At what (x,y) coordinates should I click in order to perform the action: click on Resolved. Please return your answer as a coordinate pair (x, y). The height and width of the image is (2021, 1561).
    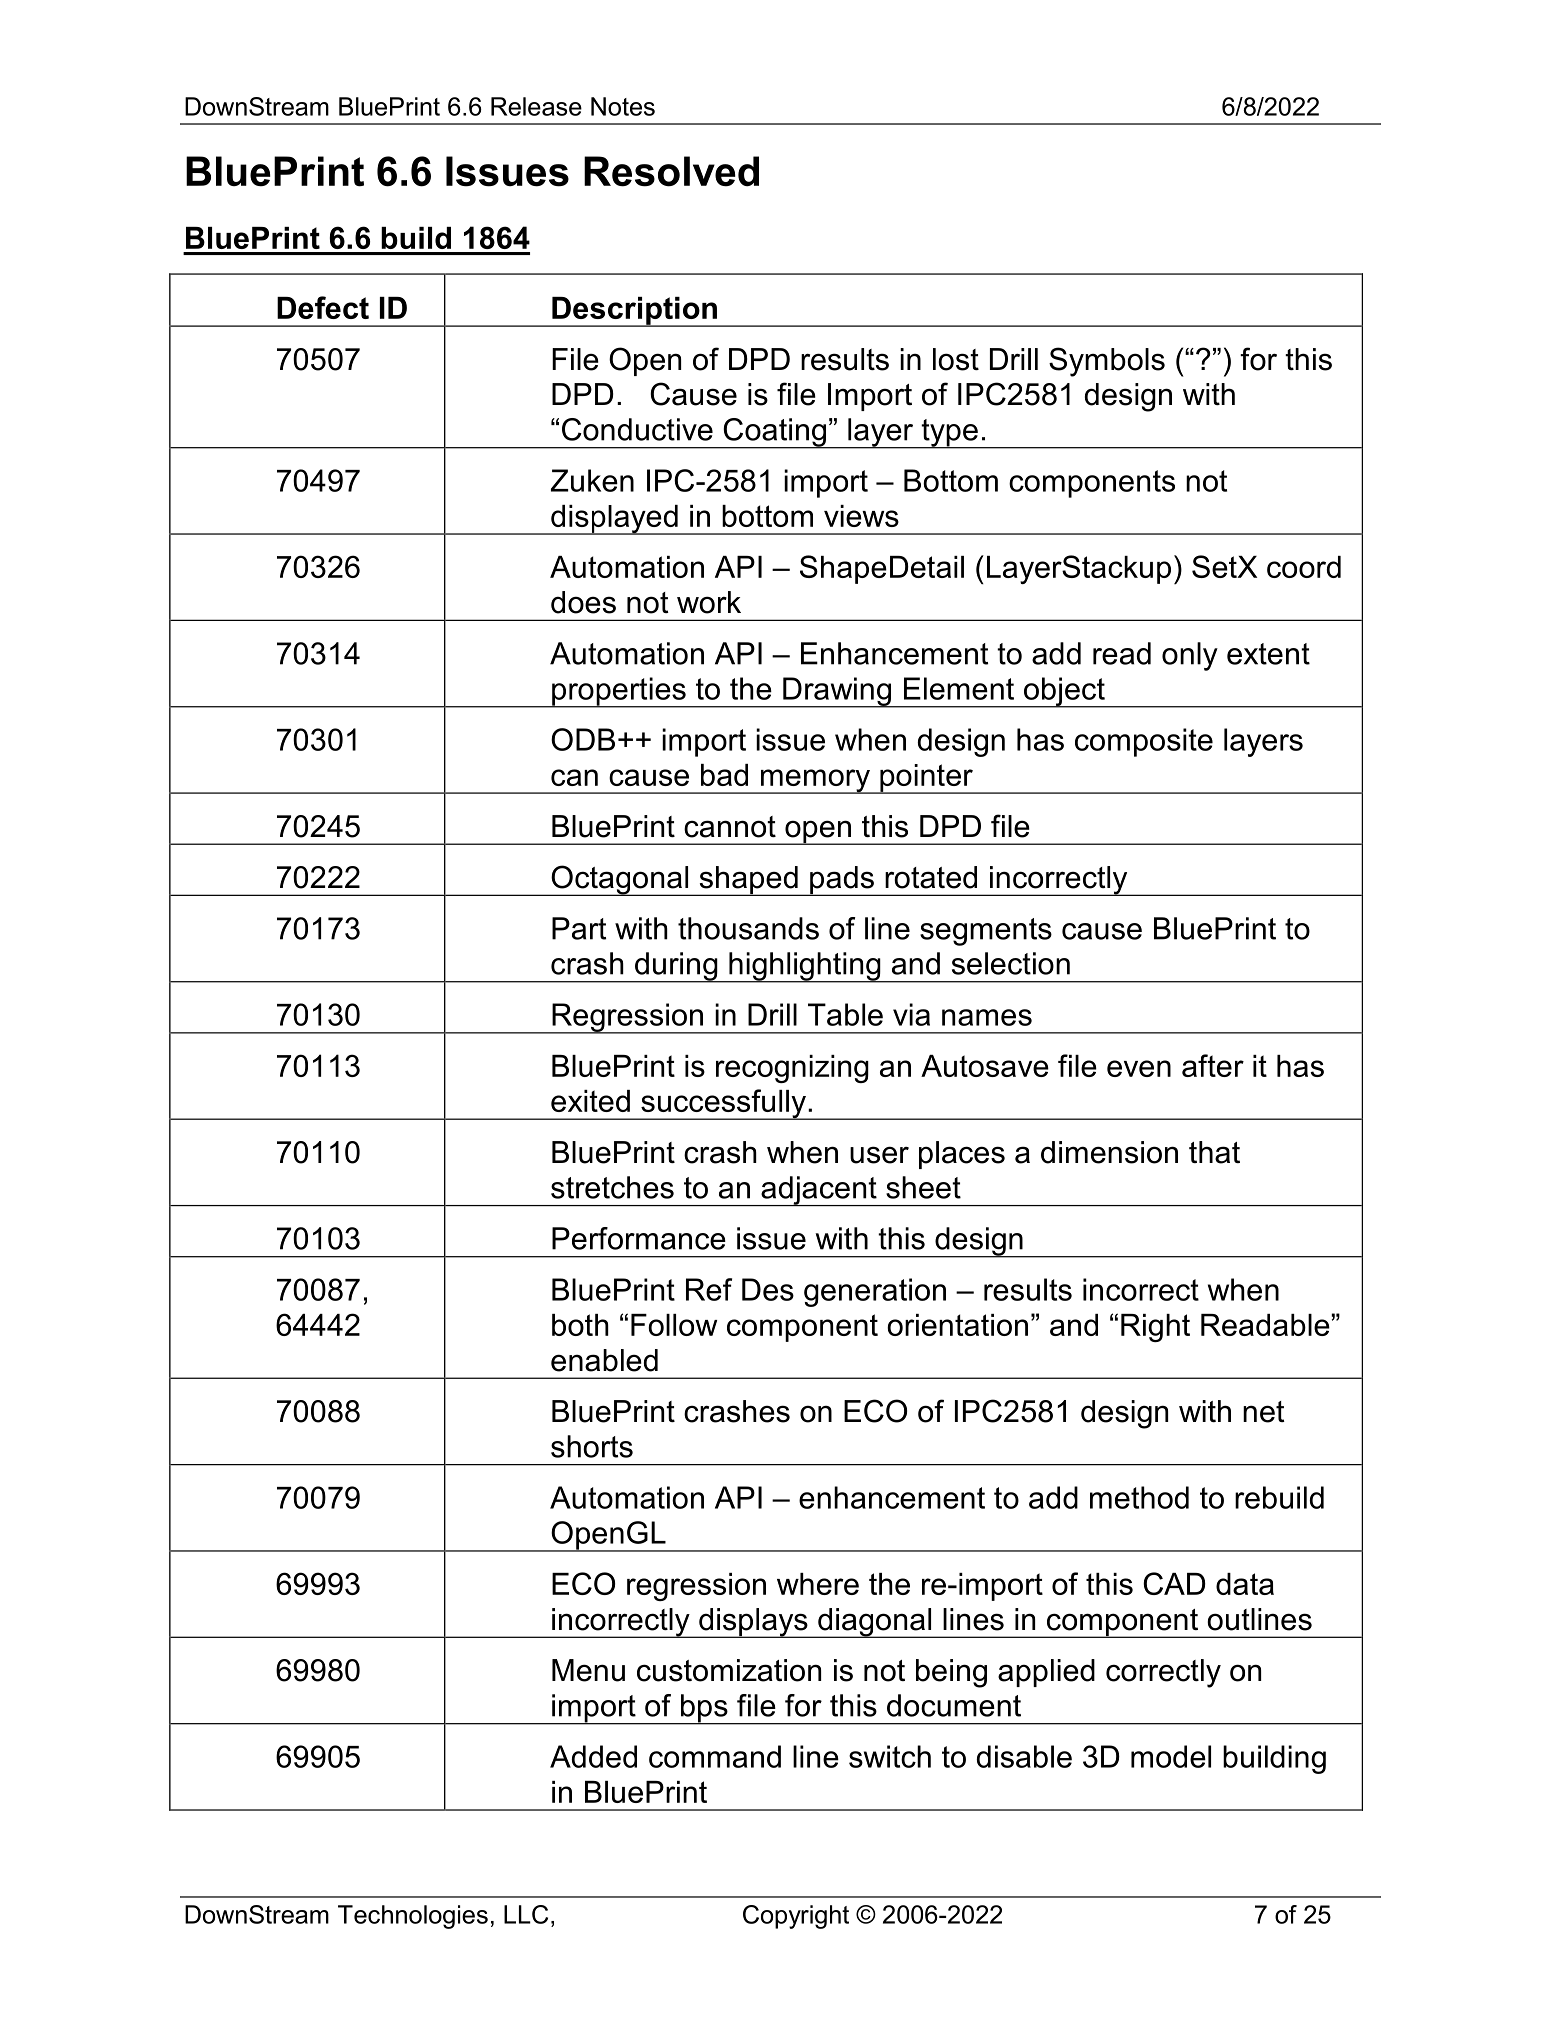
    Looking at the image, I should click on (671, 171).
